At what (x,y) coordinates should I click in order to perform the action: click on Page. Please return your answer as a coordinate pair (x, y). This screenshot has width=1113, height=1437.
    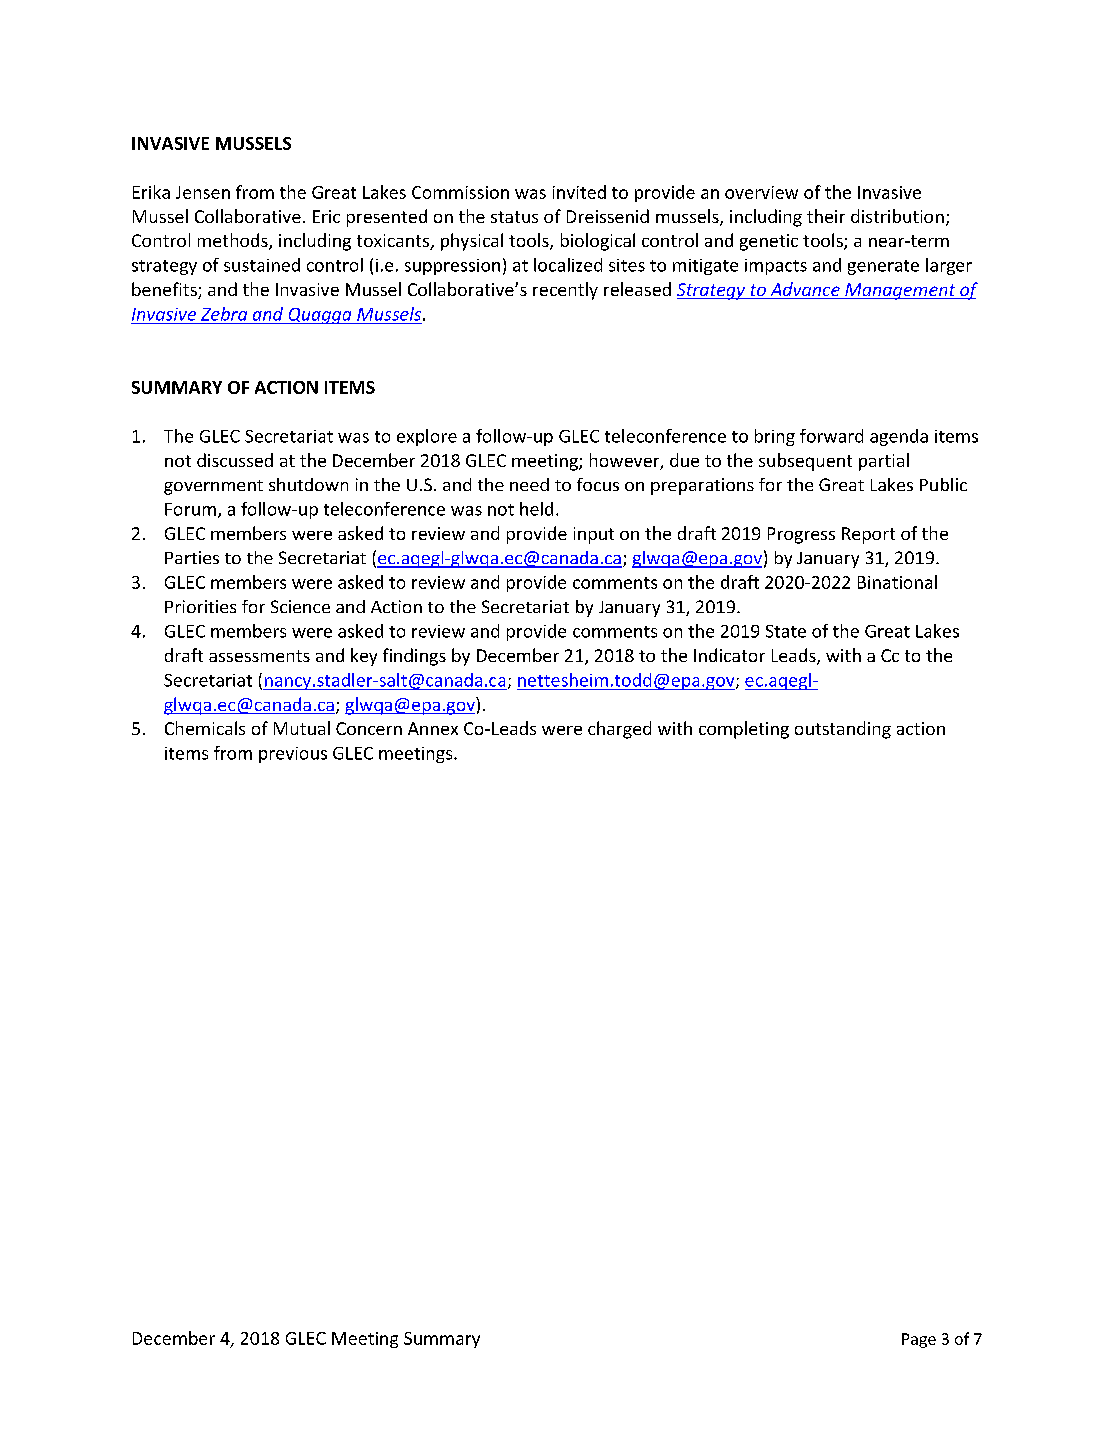
    Looking at the image, I should click on (919, 1340).
